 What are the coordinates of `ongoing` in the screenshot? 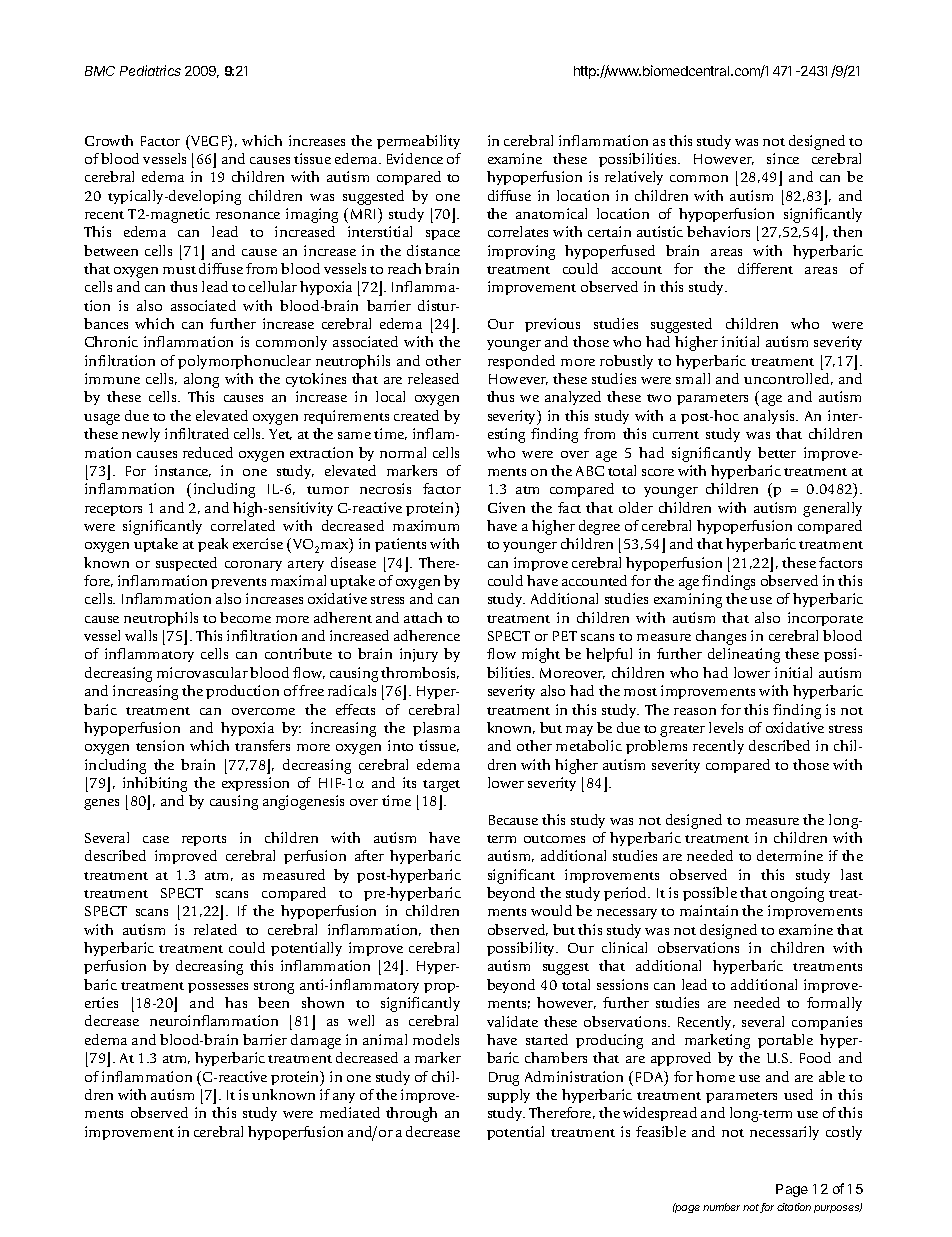 It's located at (797, 894).
